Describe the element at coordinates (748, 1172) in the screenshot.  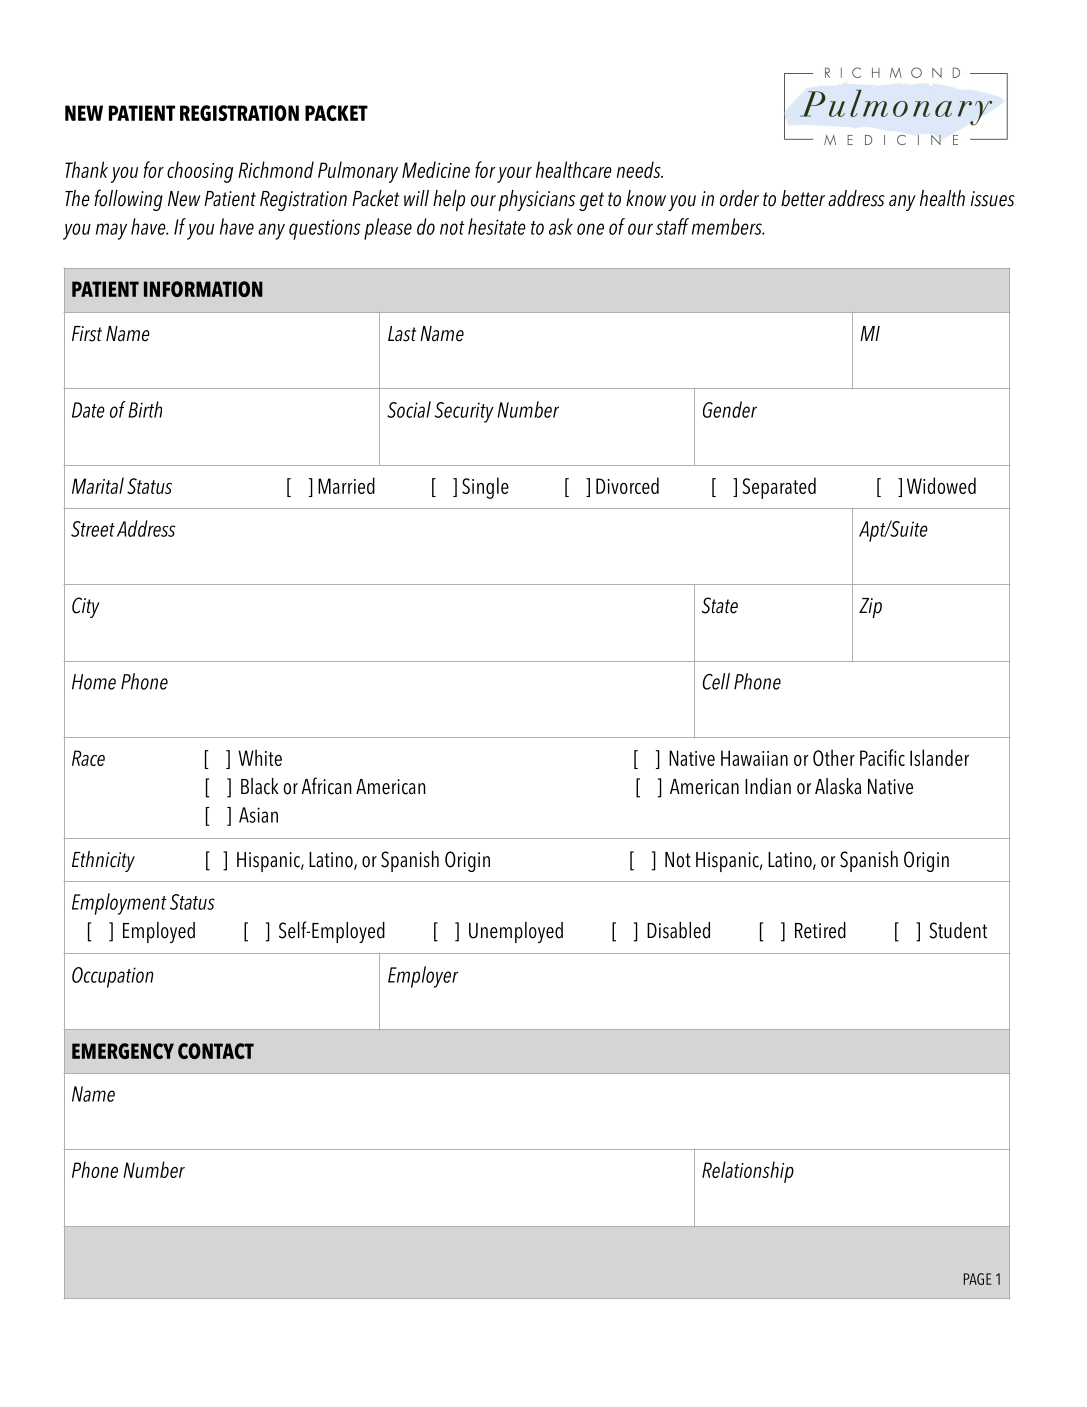
I see `Relationship` at that location.
